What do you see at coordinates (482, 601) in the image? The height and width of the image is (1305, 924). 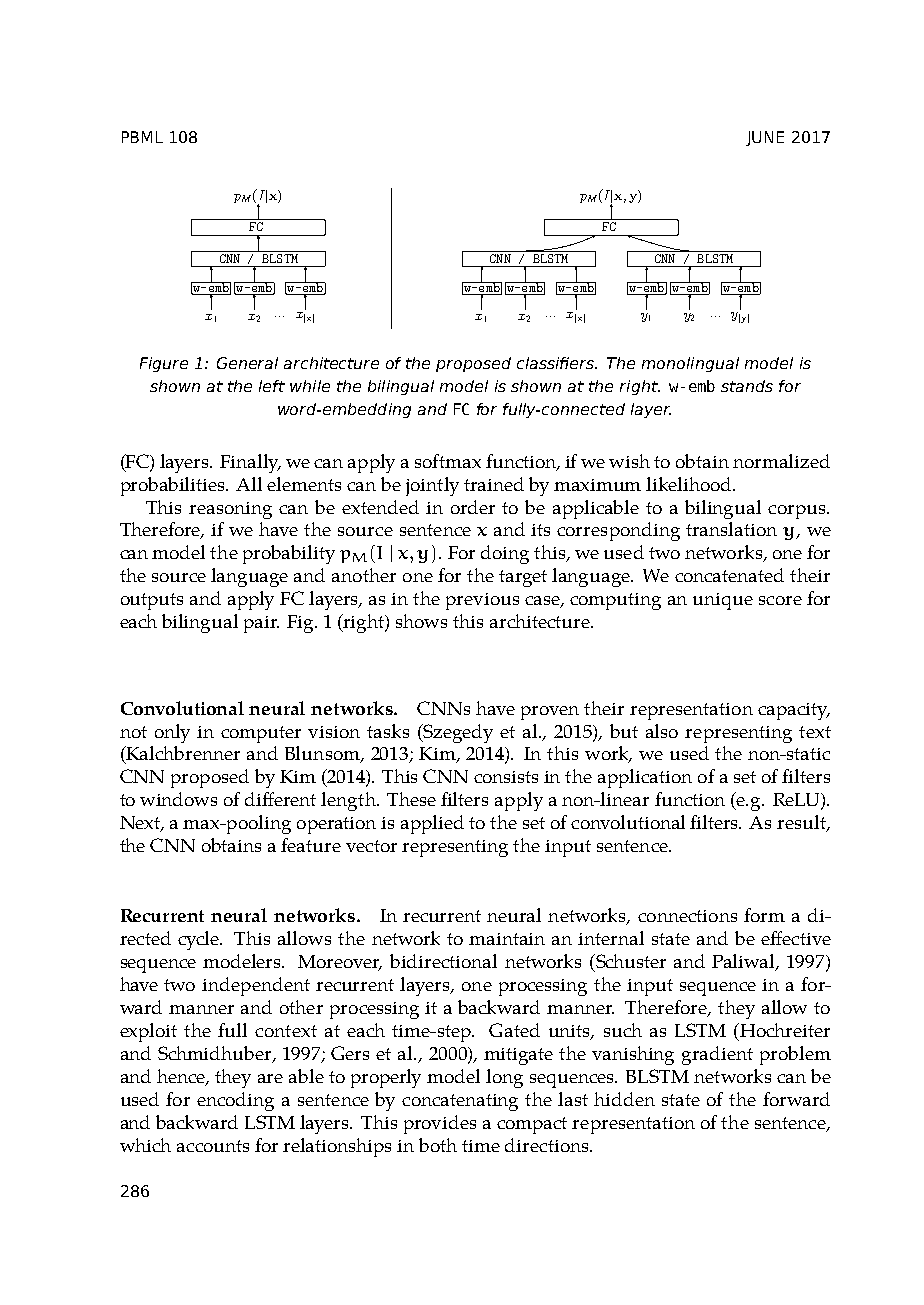 I see `previous` at bounding box center [482, 601].
